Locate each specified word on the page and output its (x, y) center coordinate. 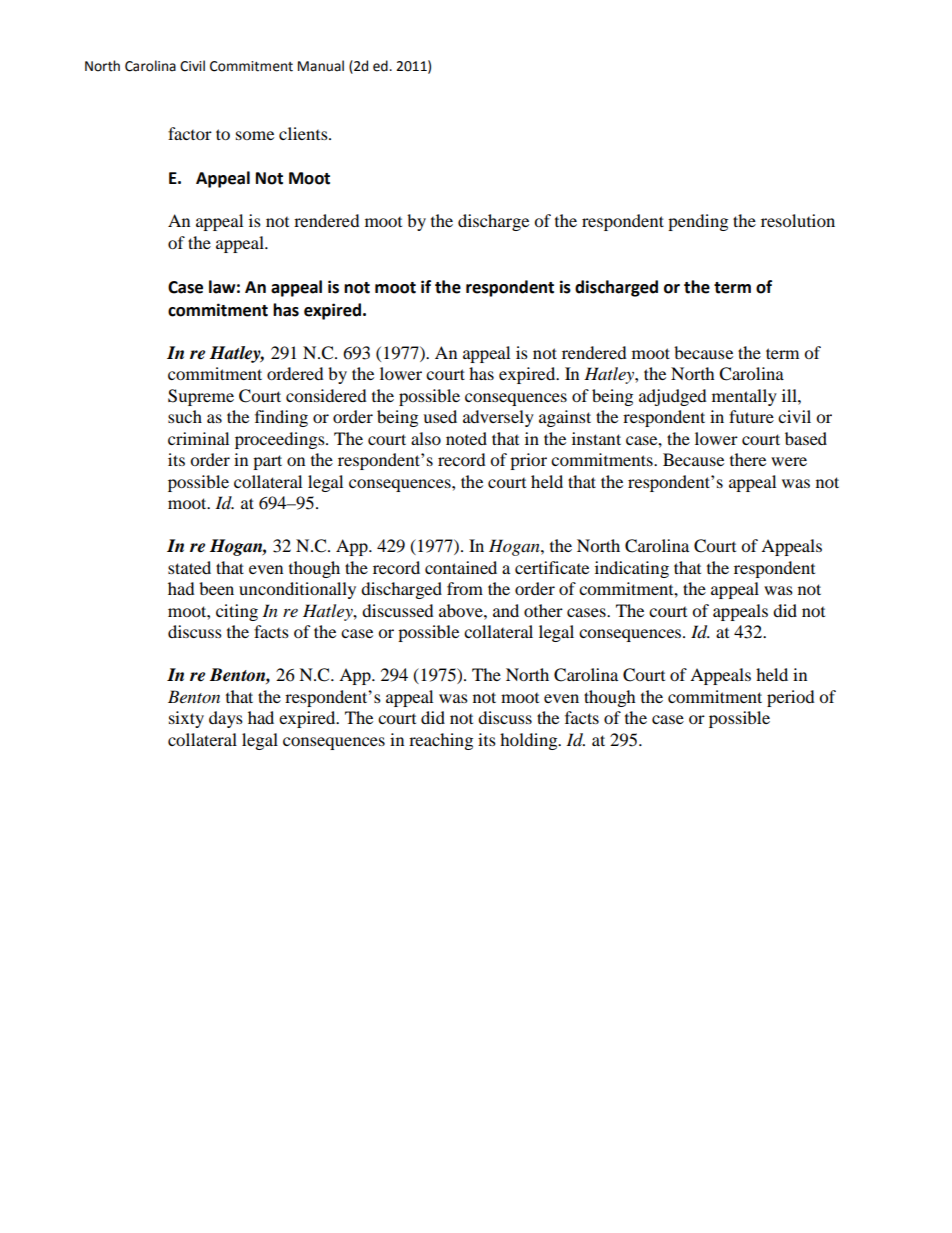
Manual (321, 66)
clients (304, 133)
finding (281, 418)
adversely (498, 418)
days (226, 719)
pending (698, 222)
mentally (744, 397)
